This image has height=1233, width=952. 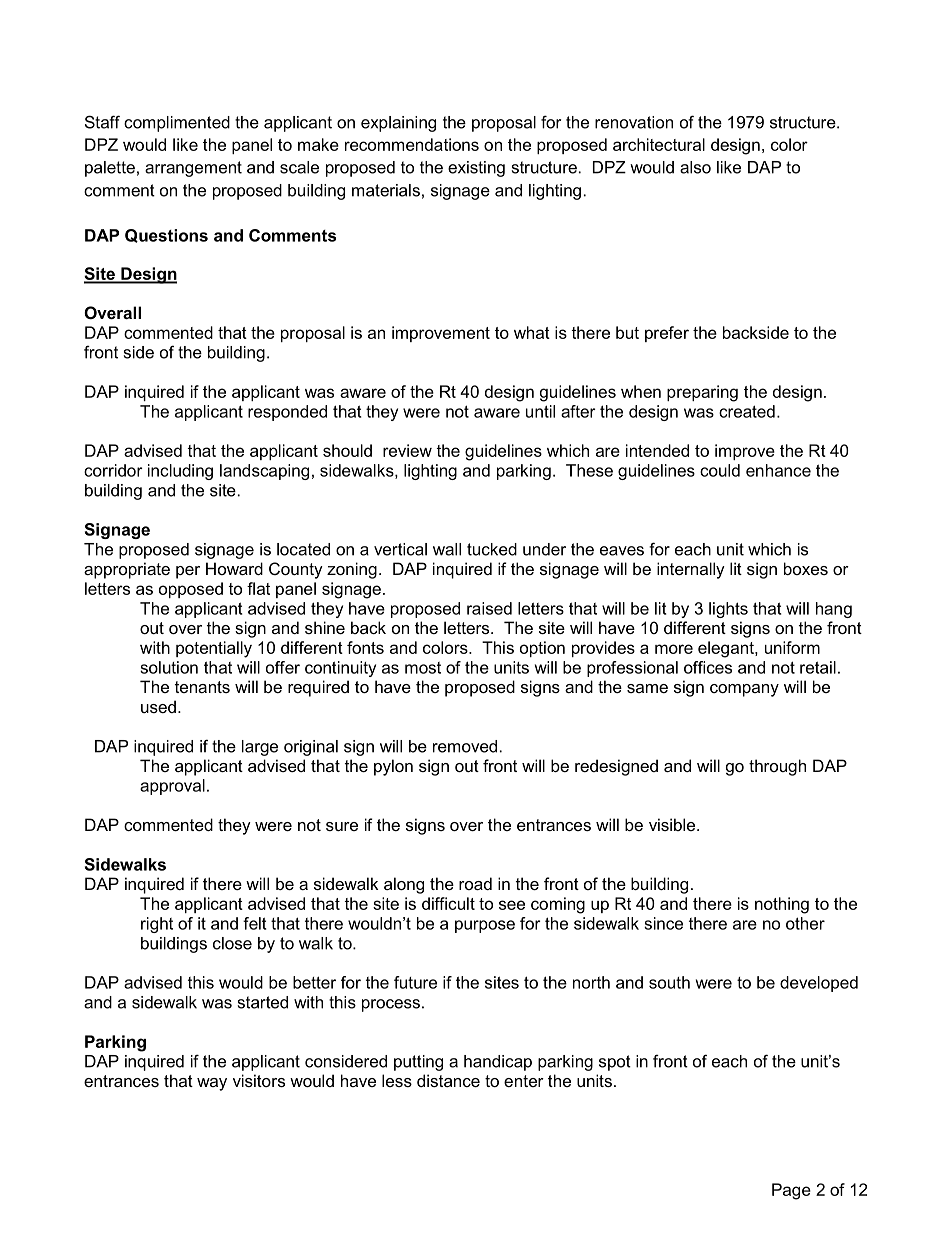 What do you see at coordinates (407, 450) in the image?
I see `review` at bounding box center [407, 450].
